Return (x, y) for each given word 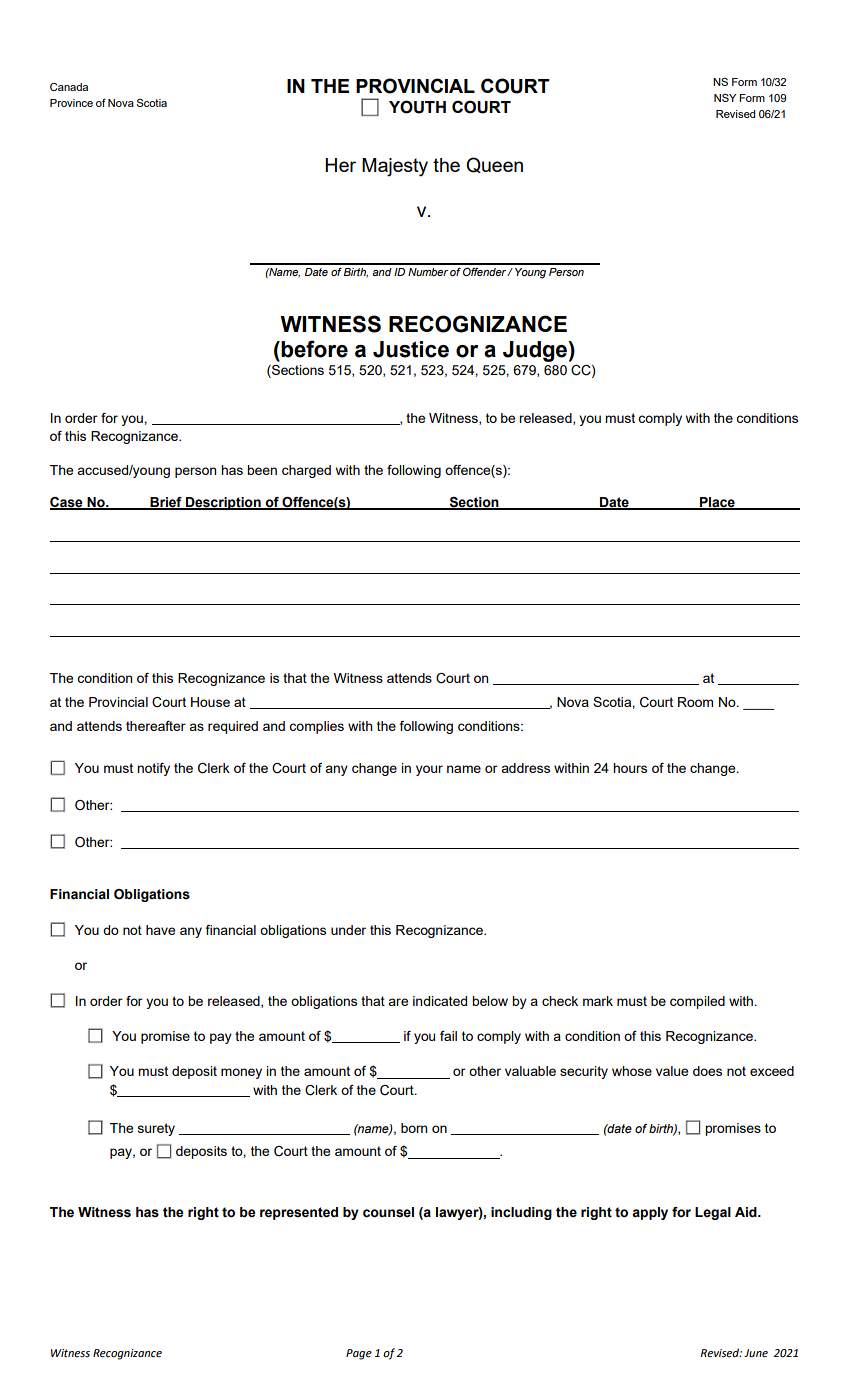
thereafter (156, 726)
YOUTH (417, 107)
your (429, 770)
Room (695, 702)
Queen (494, 165)
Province (71, 103)
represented (299, 1213)
